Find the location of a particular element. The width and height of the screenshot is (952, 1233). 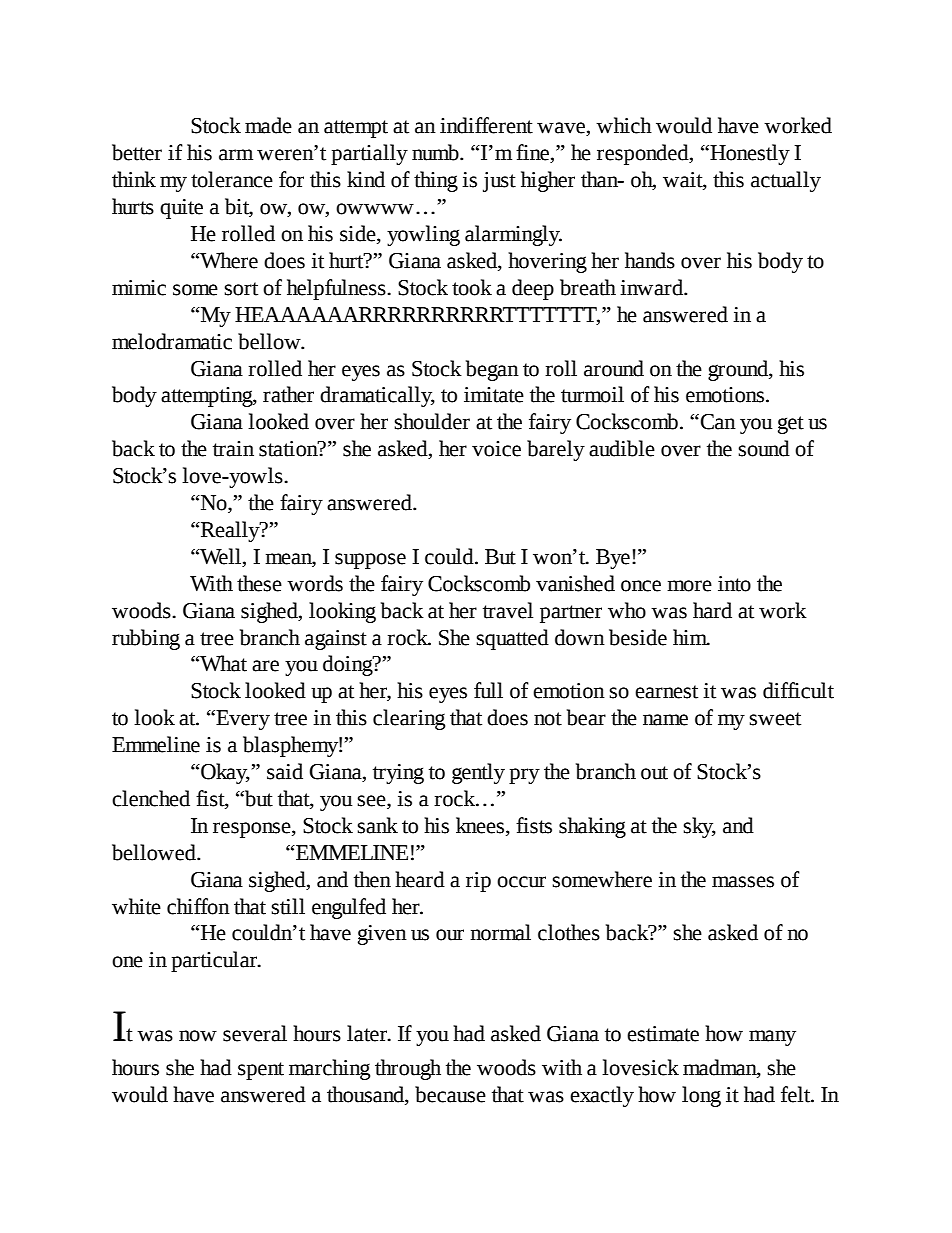

sound is located at coordinates (764, 448).
